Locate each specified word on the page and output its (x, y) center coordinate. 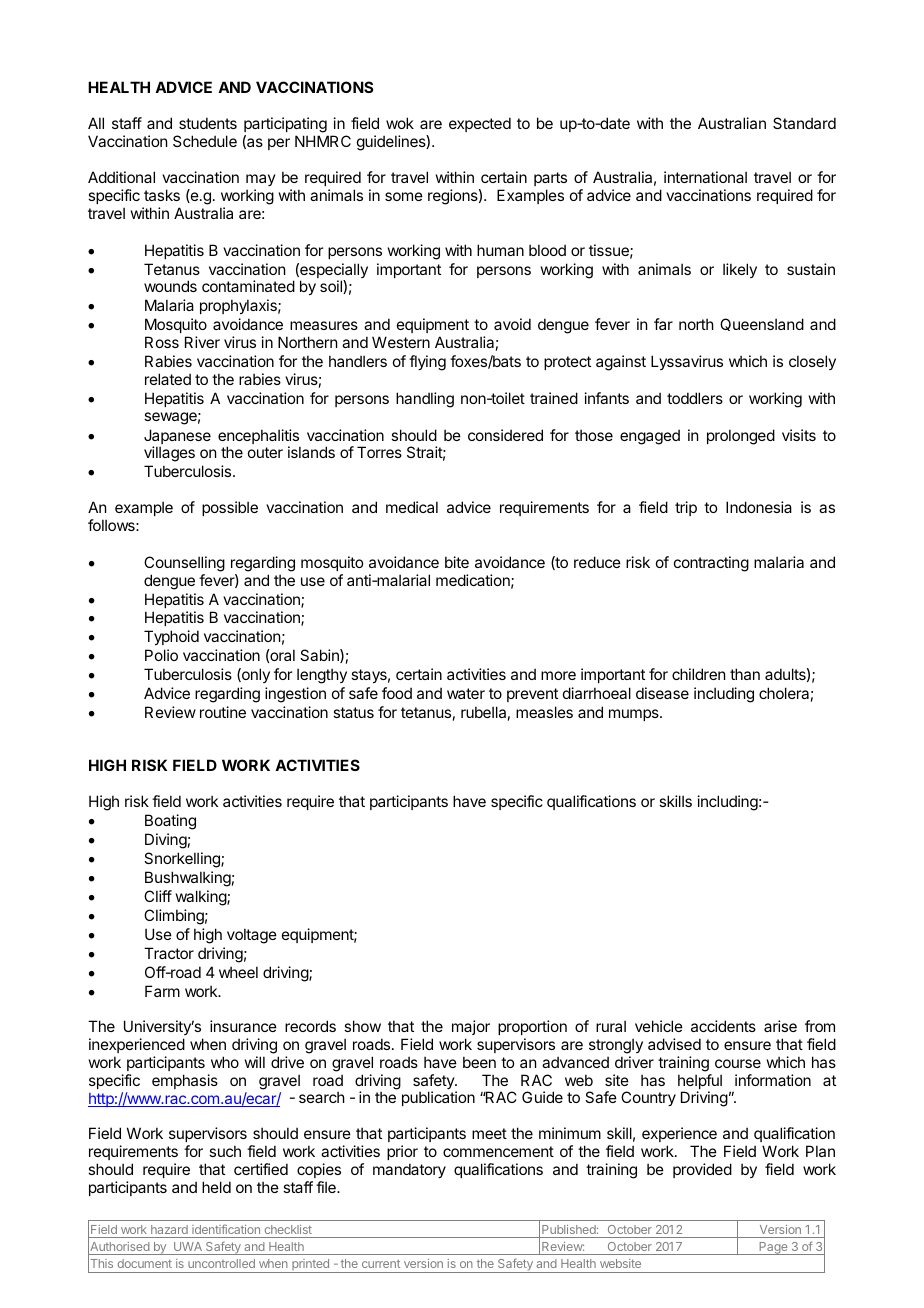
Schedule (205, 141)
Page (773, 1248)
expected (480, 124)
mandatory (409, 1170)
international (705, 177)
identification (226, 1229)
